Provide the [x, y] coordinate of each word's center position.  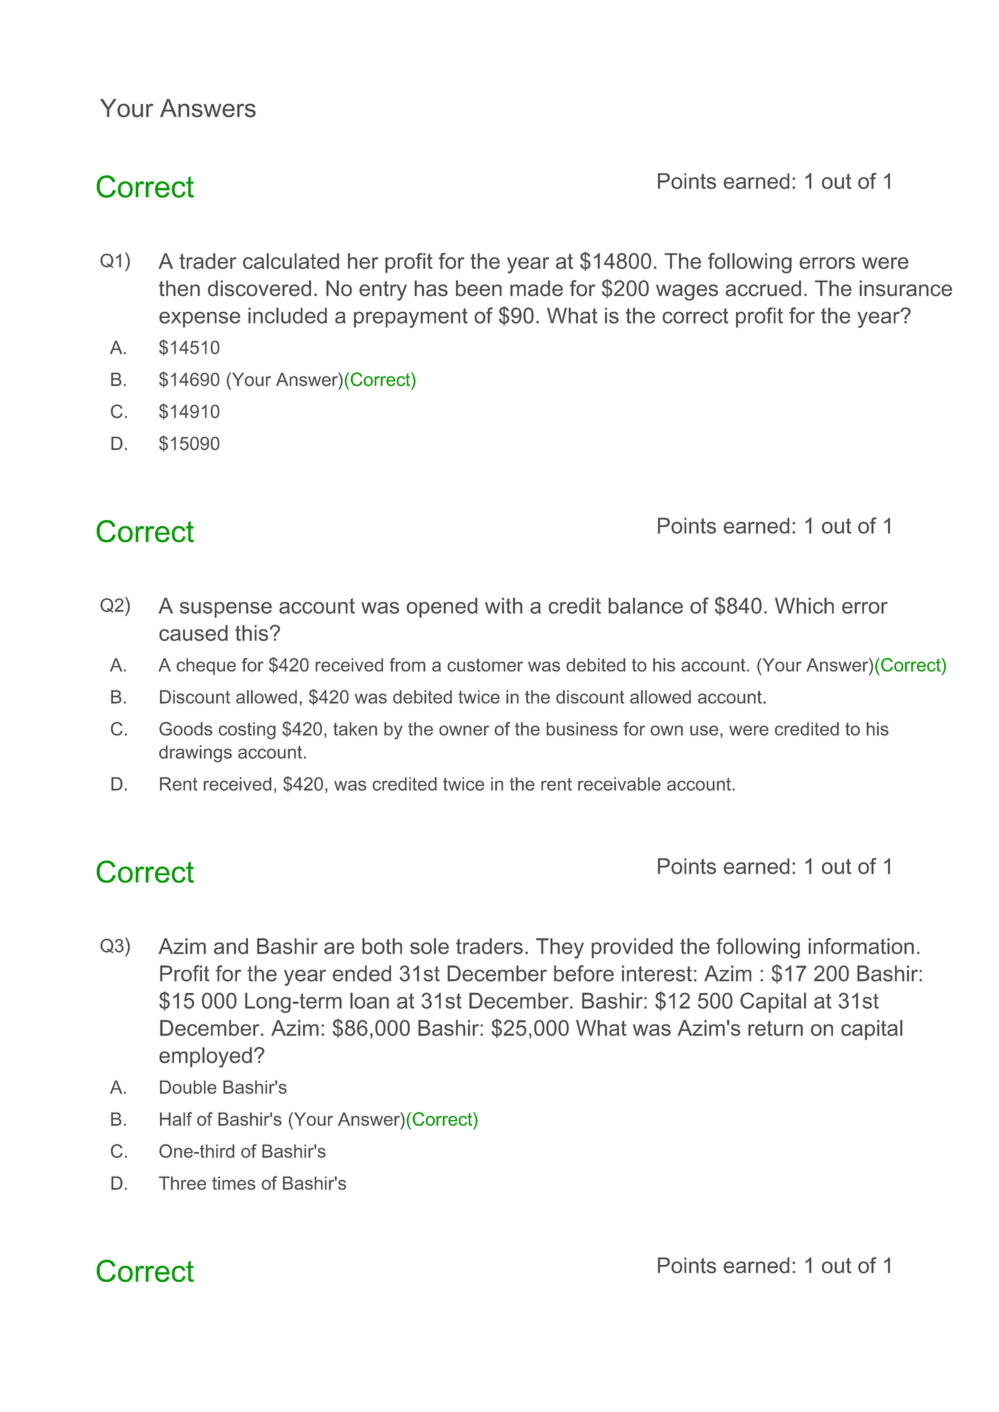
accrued [763, 288]
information [861, 946]
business [582, 729]
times [233, 1183]
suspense [226, 610]
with [503, 606]
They [560, 948]
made [536, 288]
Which [804, 605]
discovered [259, 288]
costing [247, 731]
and [231, 946]
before [584, 973]
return [775, 1028]
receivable [619, 784]
